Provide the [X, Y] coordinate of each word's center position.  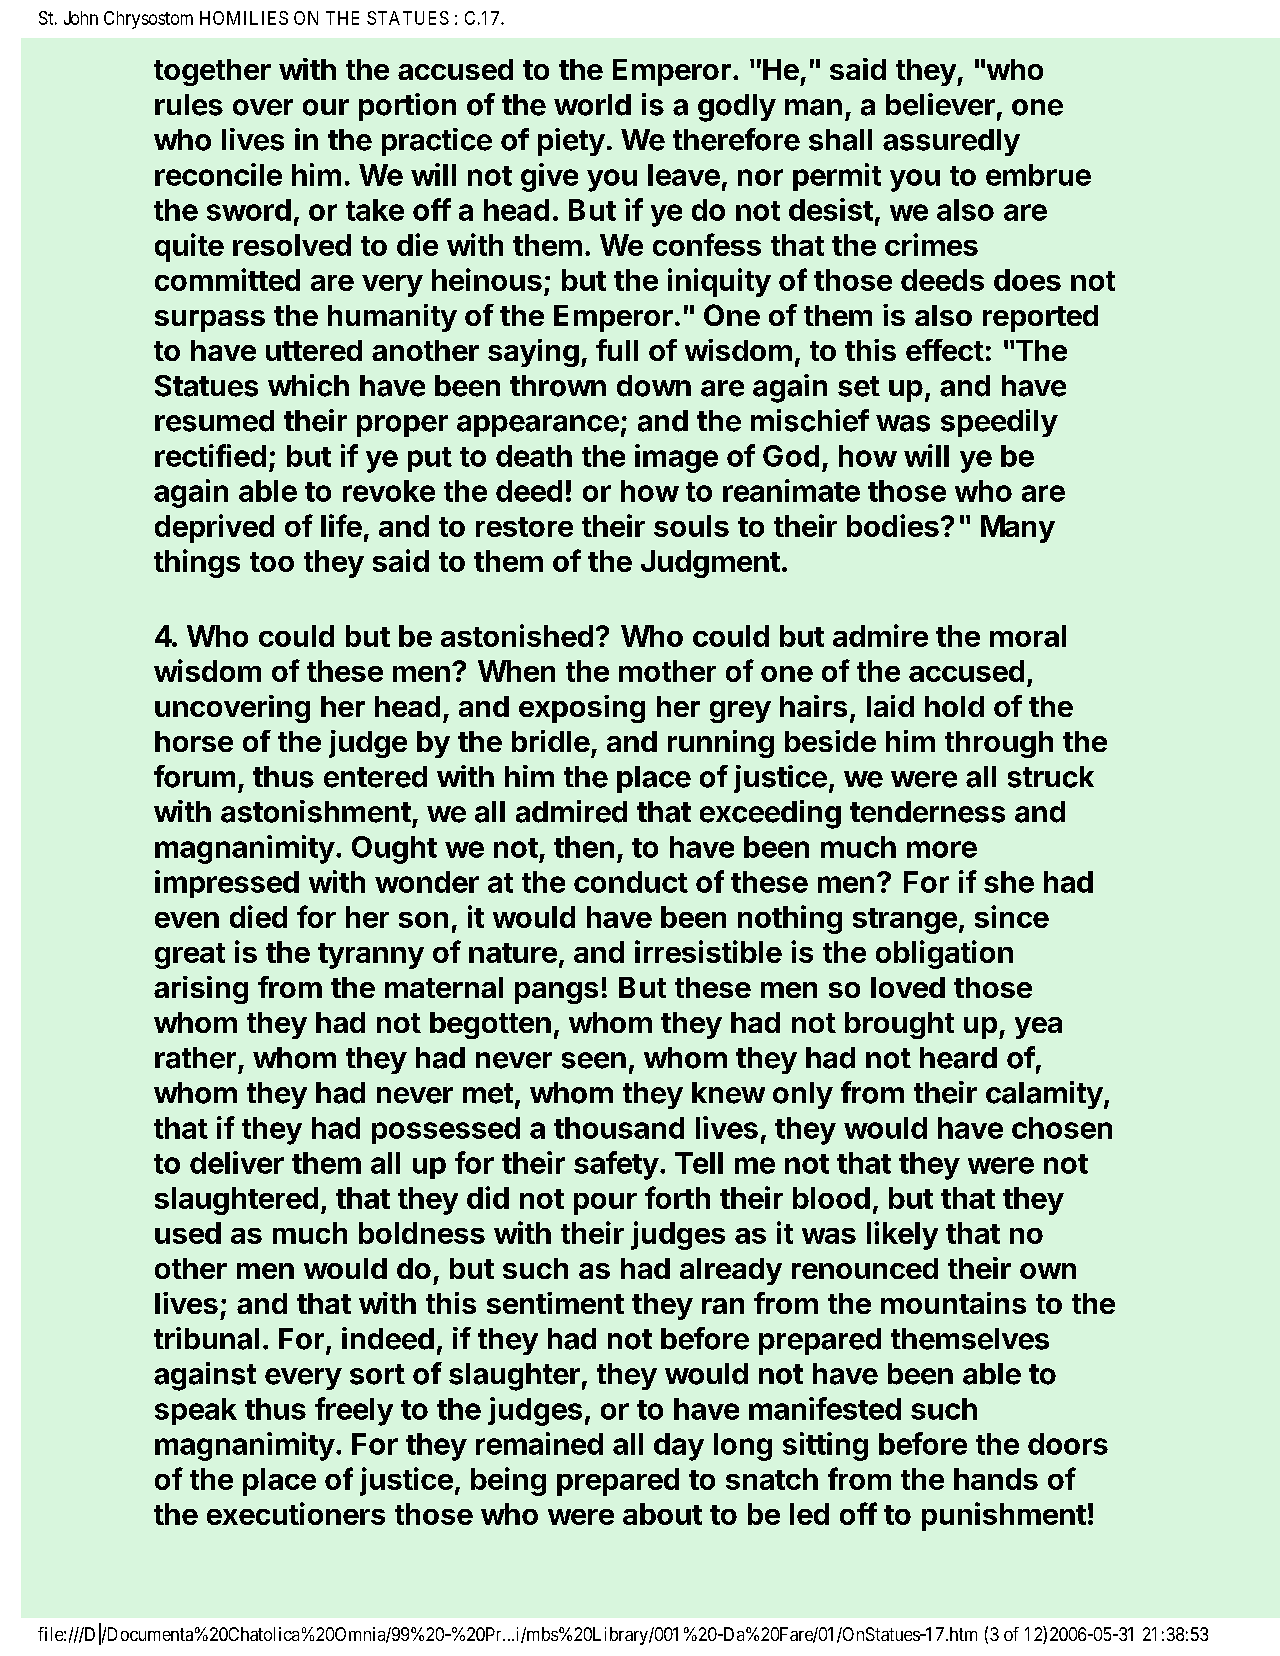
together [212, 72]
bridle [551, 741]
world [592, 105]
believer [940, 104]
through [999, 744]
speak [196, 1411]
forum [194, 776]
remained [539, 1443]
